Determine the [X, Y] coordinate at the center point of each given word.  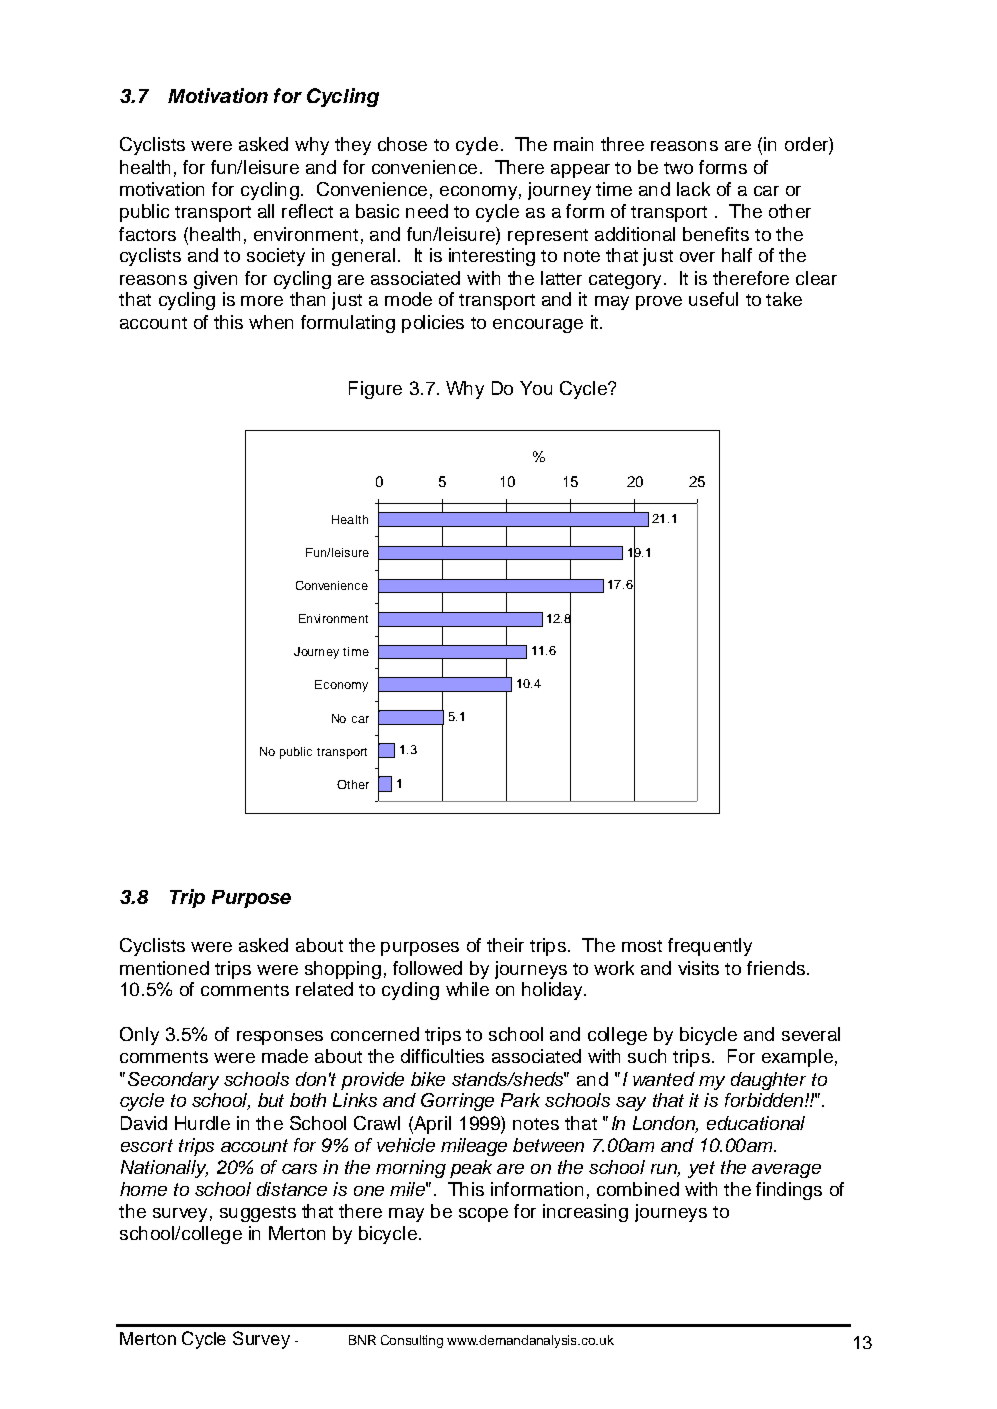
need [427, 211]
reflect [307, 211]
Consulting [412, 1341]
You [536, 388]
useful [713, 299]
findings [789, 1191]
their [505, 945]
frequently [710, 947]
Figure [375, 390]
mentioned [164, 968]
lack [693, 189]
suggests [258, 1214]
